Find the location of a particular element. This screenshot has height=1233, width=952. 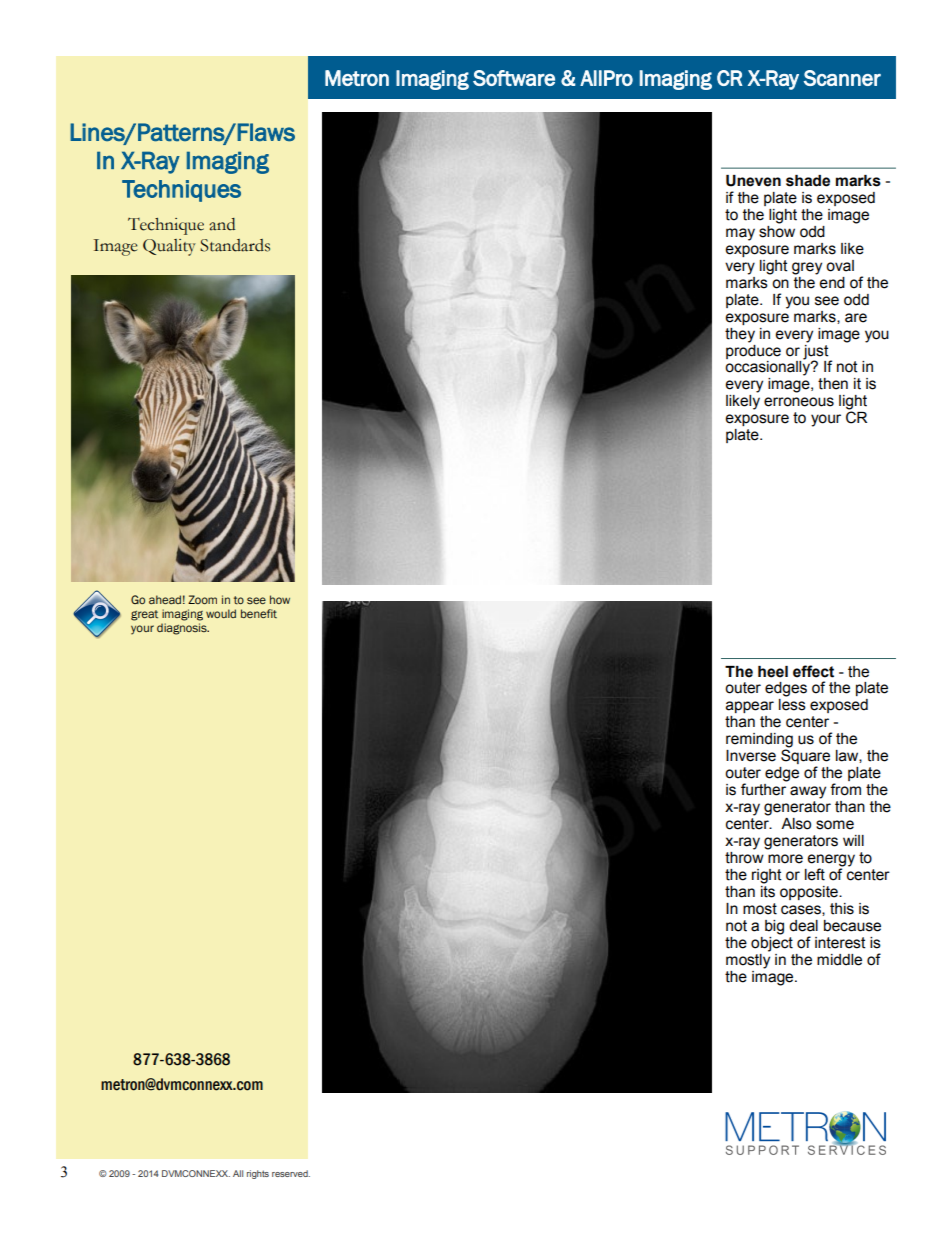

would is located at coordinates (221, 613).
